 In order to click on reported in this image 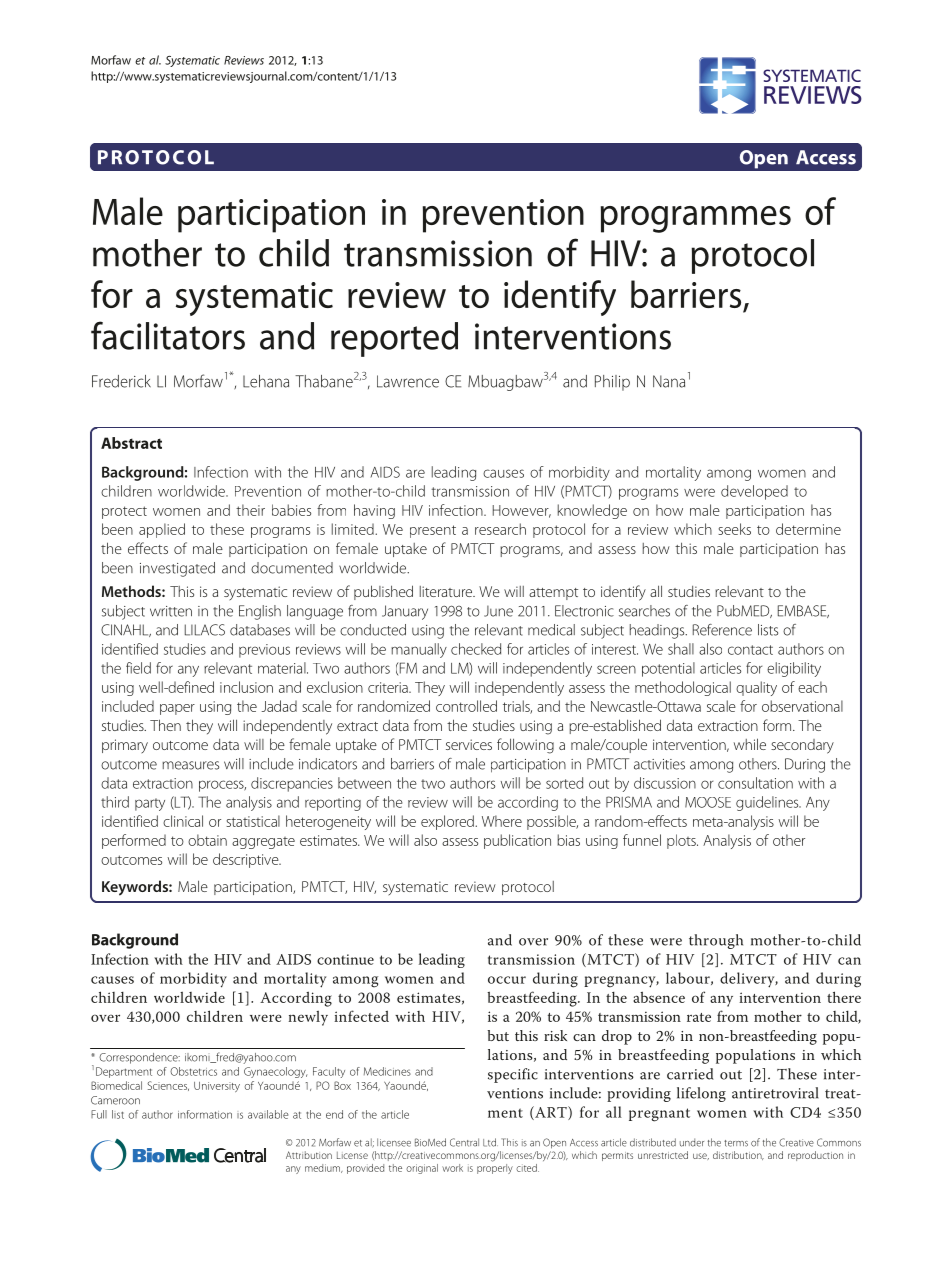, I will do `click(394, 339)`.
